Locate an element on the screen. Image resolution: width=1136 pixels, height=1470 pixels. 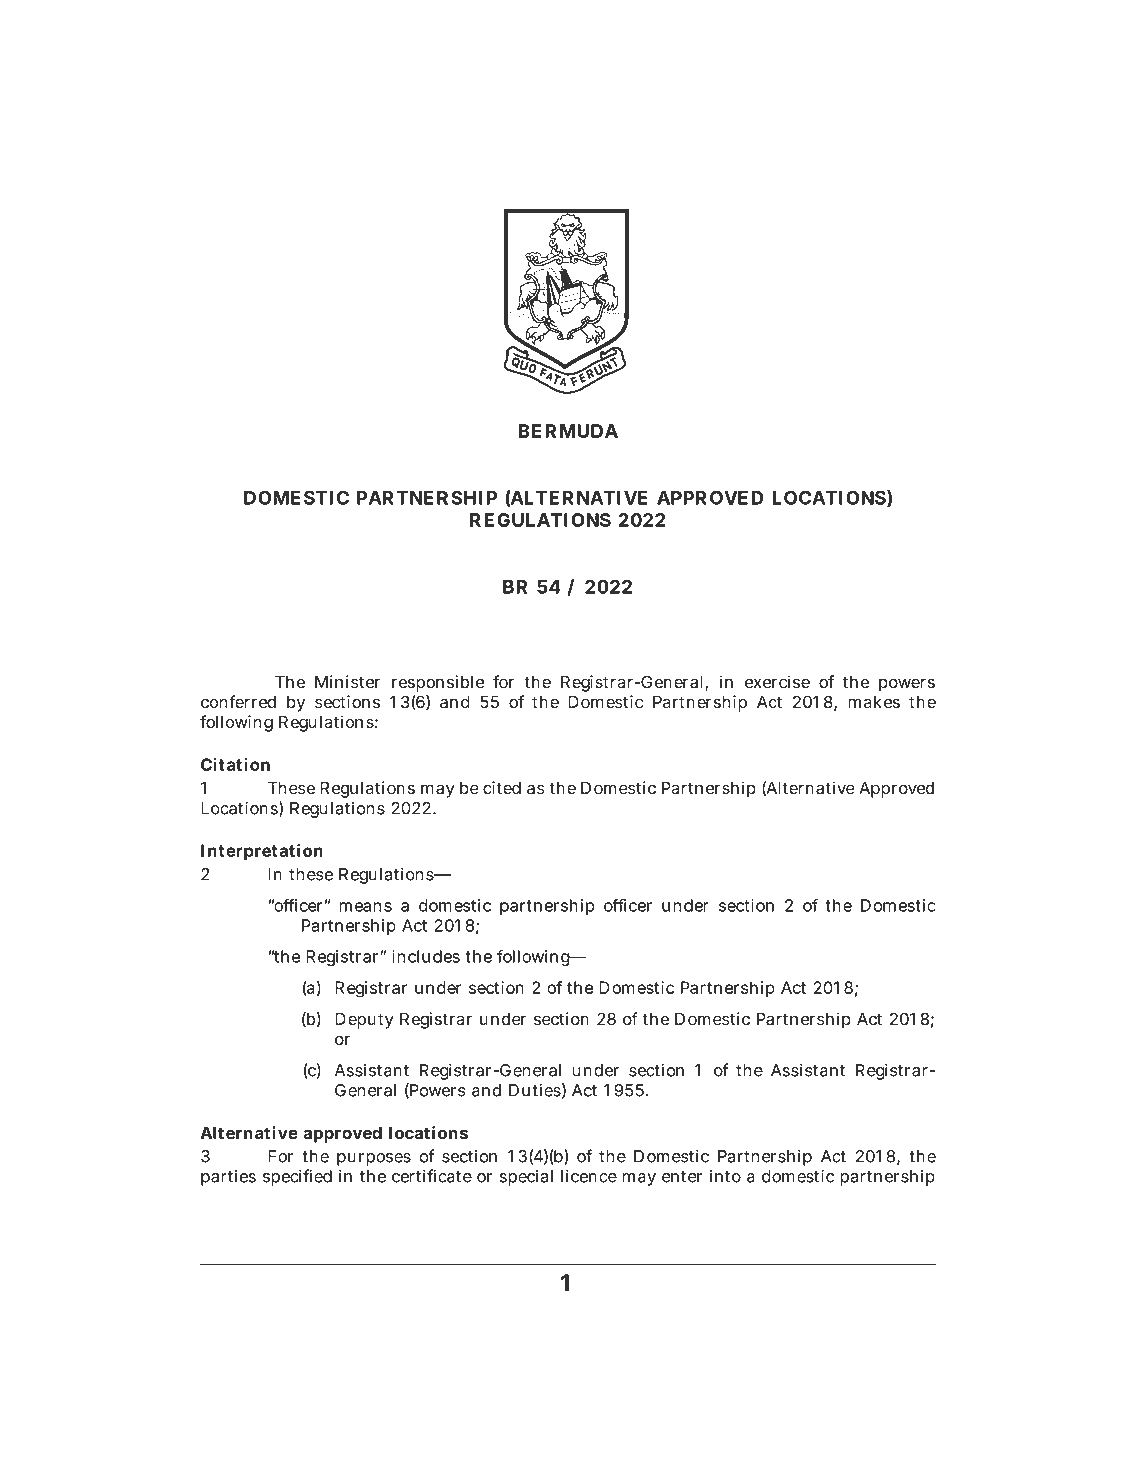
into is located at coordinates (725, 1176).
